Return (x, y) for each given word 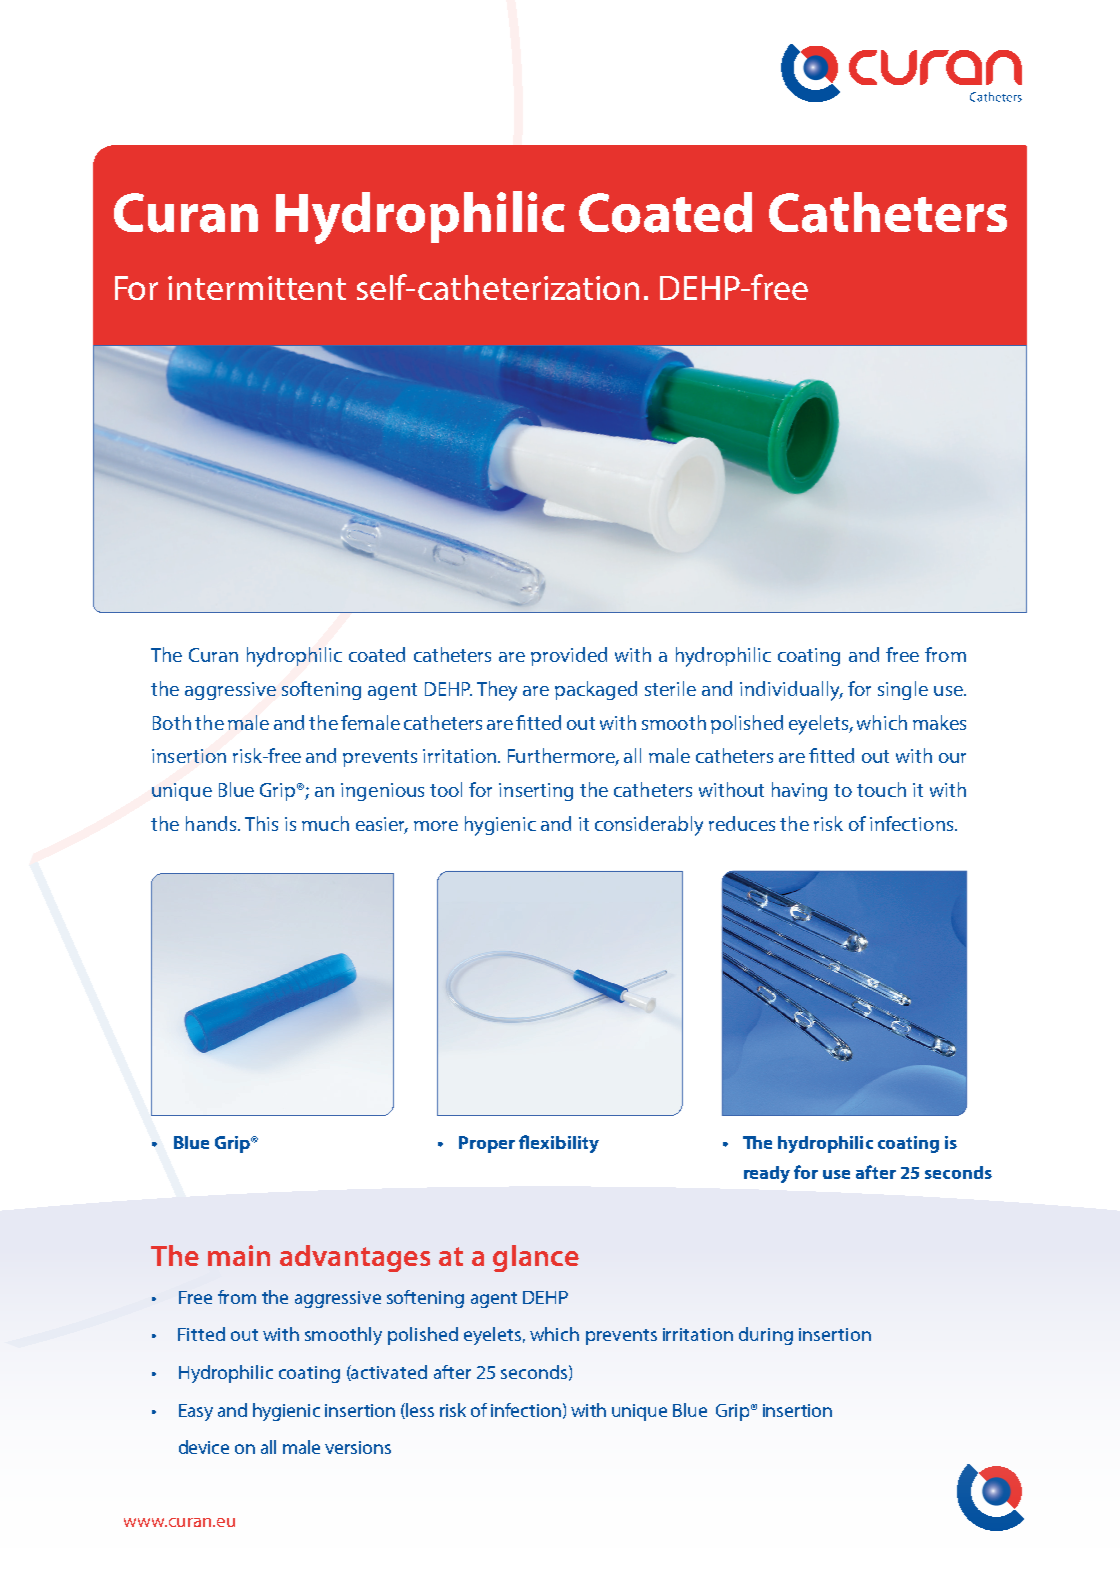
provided (569, 656)
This (261, 823)
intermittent (257, 288)
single (903, 690)
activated (388, 1373)
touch (881, 789)
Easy (196, 1412)
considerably (649, 826)
